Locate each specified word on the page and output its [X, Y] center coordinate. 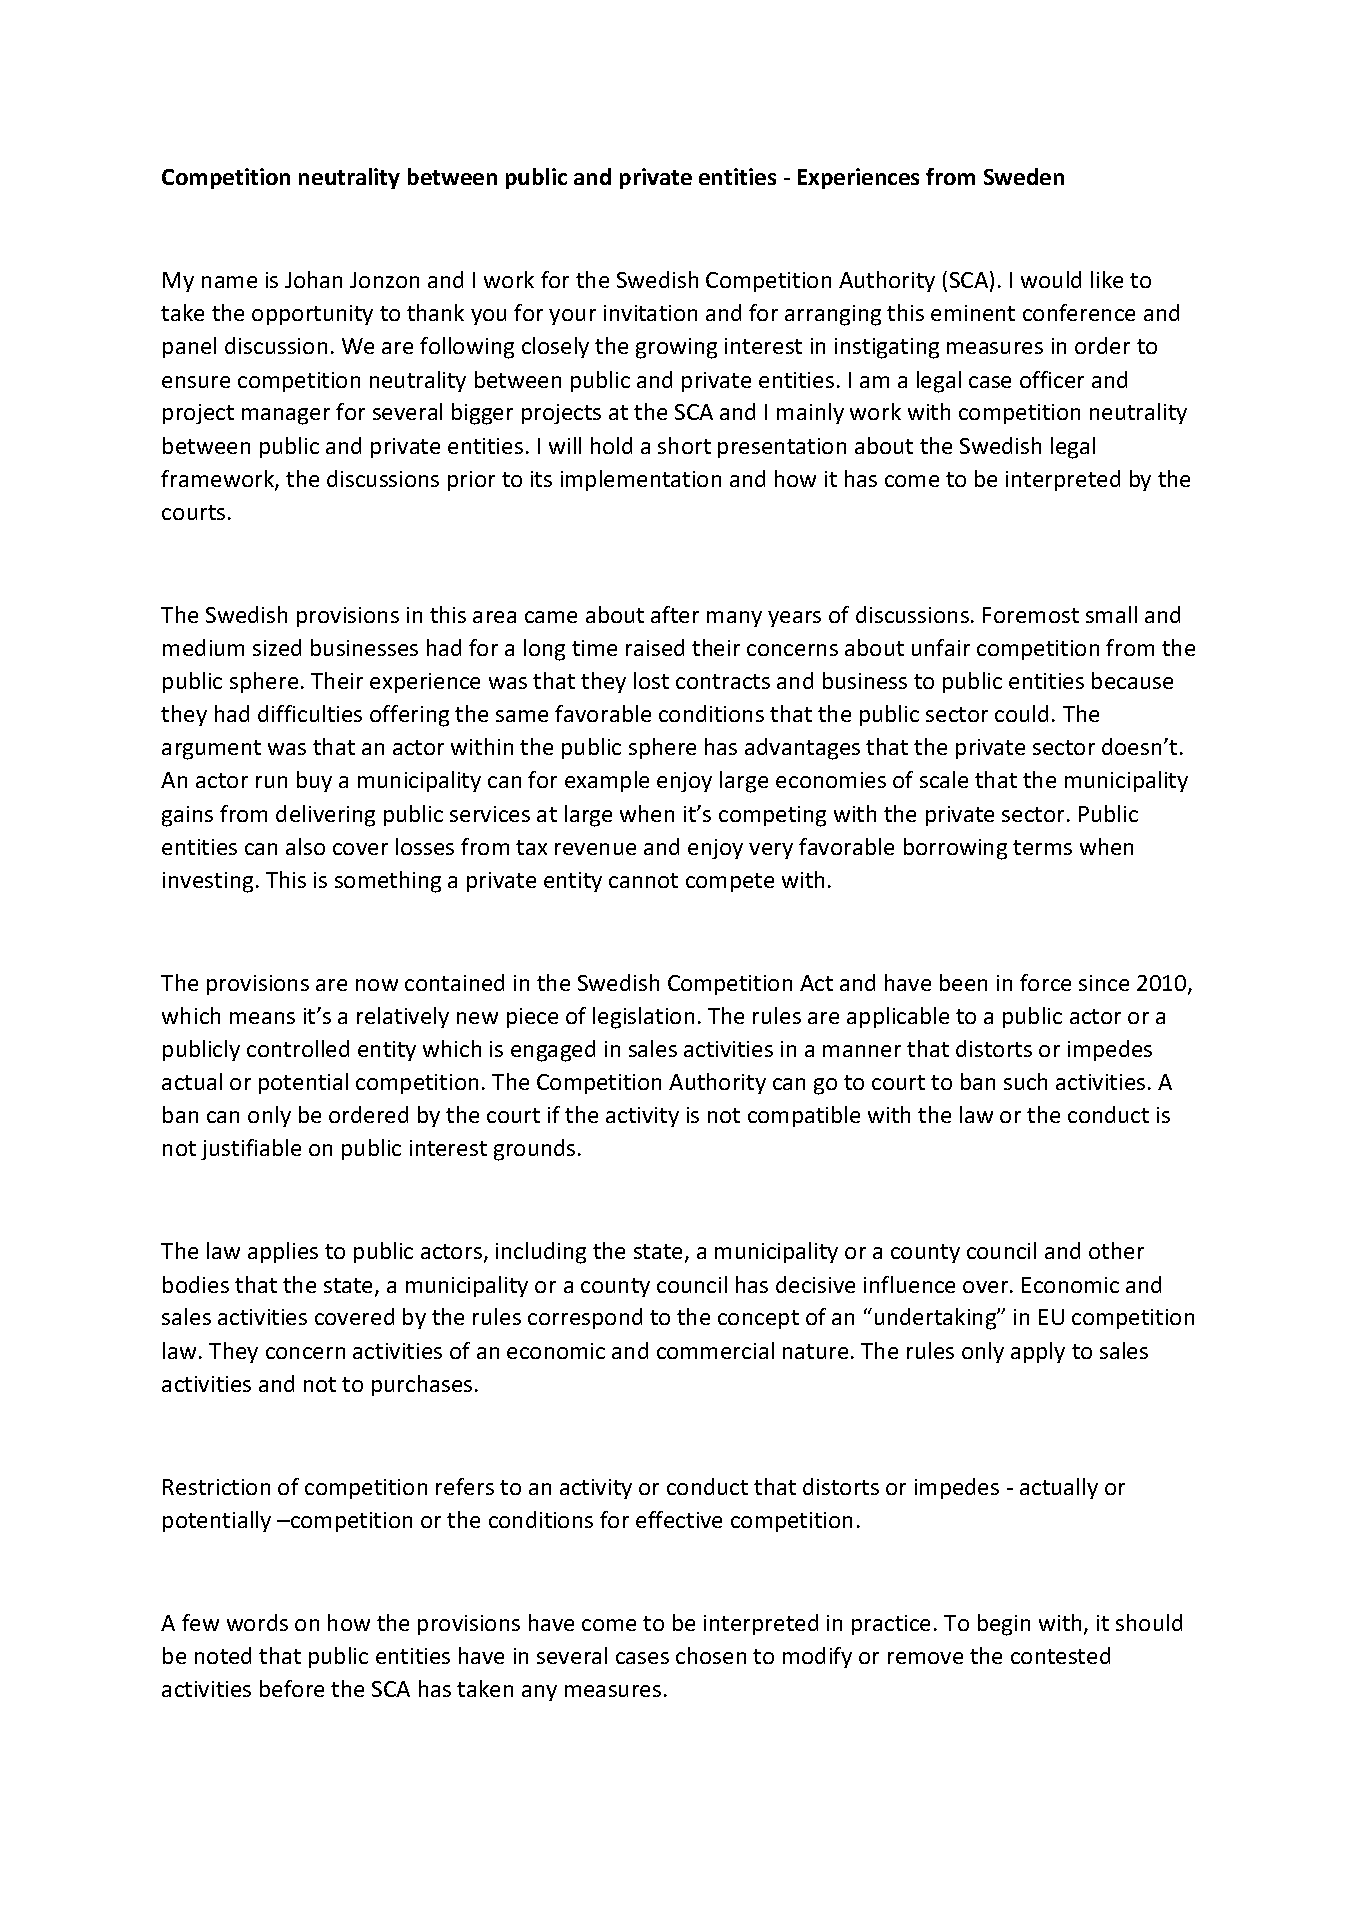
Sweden [1024, 176]
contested [1060, 1655]
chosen [711, 1655]
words [257, 1622]
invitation [650, 313]
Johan [313, 279]
